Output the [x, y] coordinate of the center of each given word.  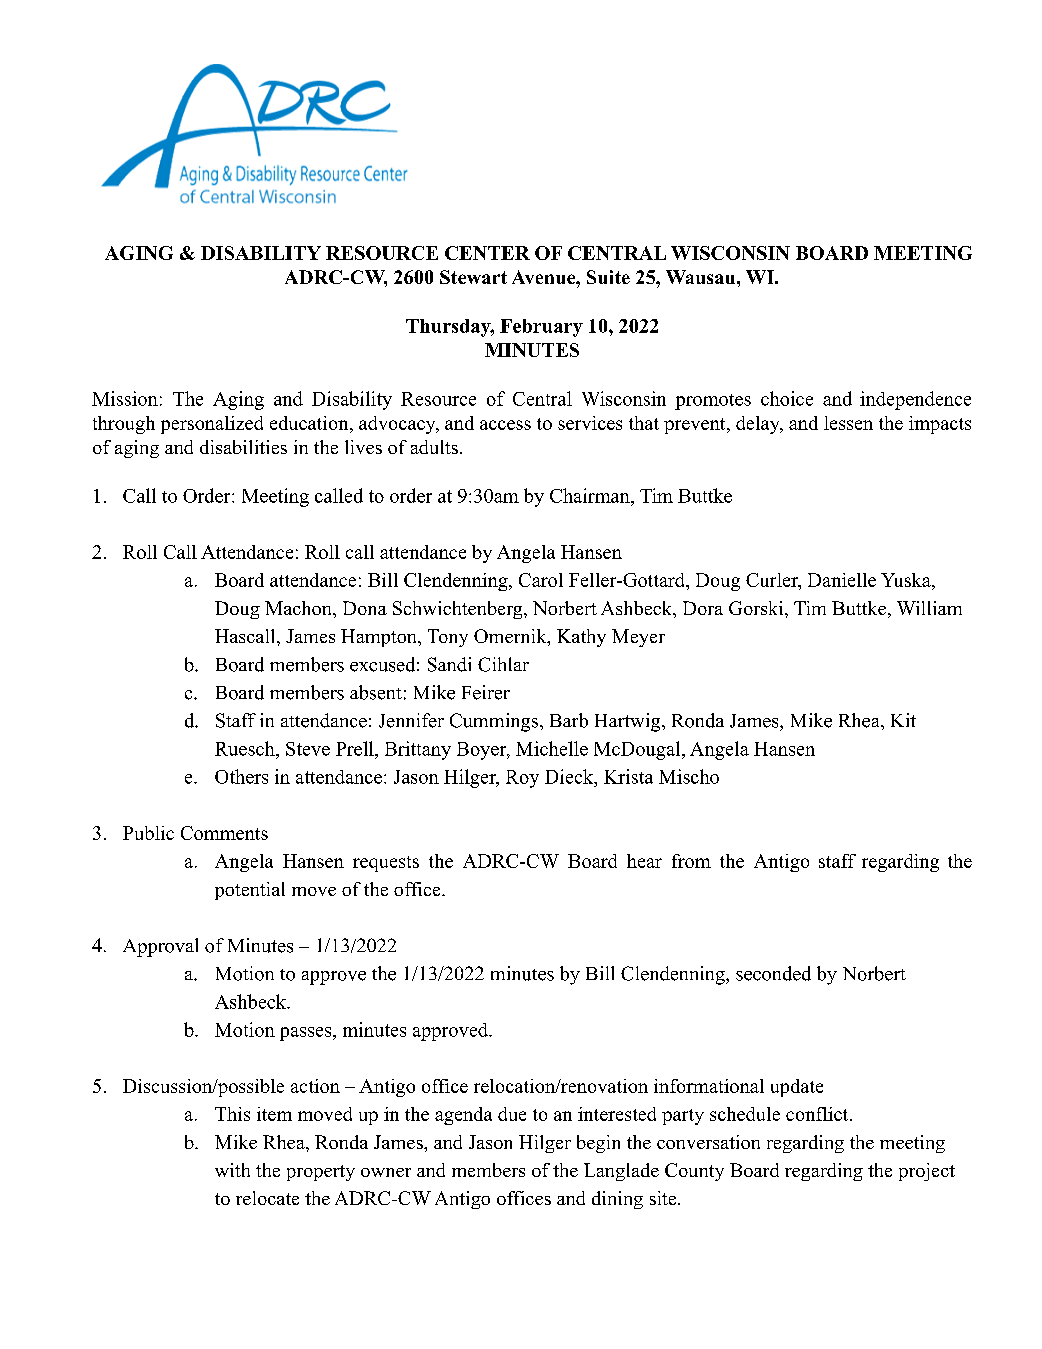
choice [787, 398]
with [232, 1170]
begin [598, 1144]
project [927, 1172]
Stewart [473, 277]
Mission [125, 398]
